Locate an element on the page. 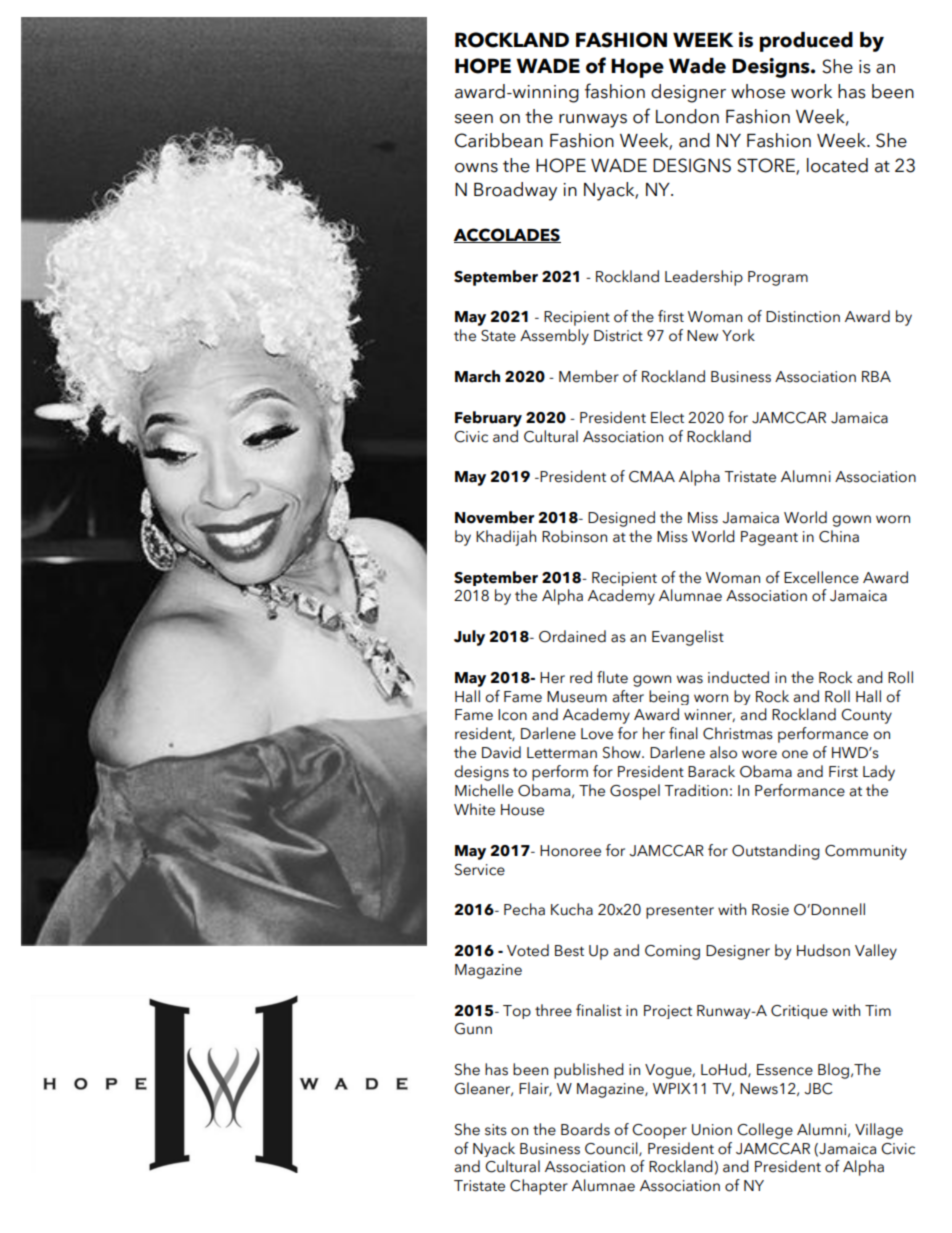 The height and width of the document is (1233, 952). Service is located at coordinates (480, 870).
